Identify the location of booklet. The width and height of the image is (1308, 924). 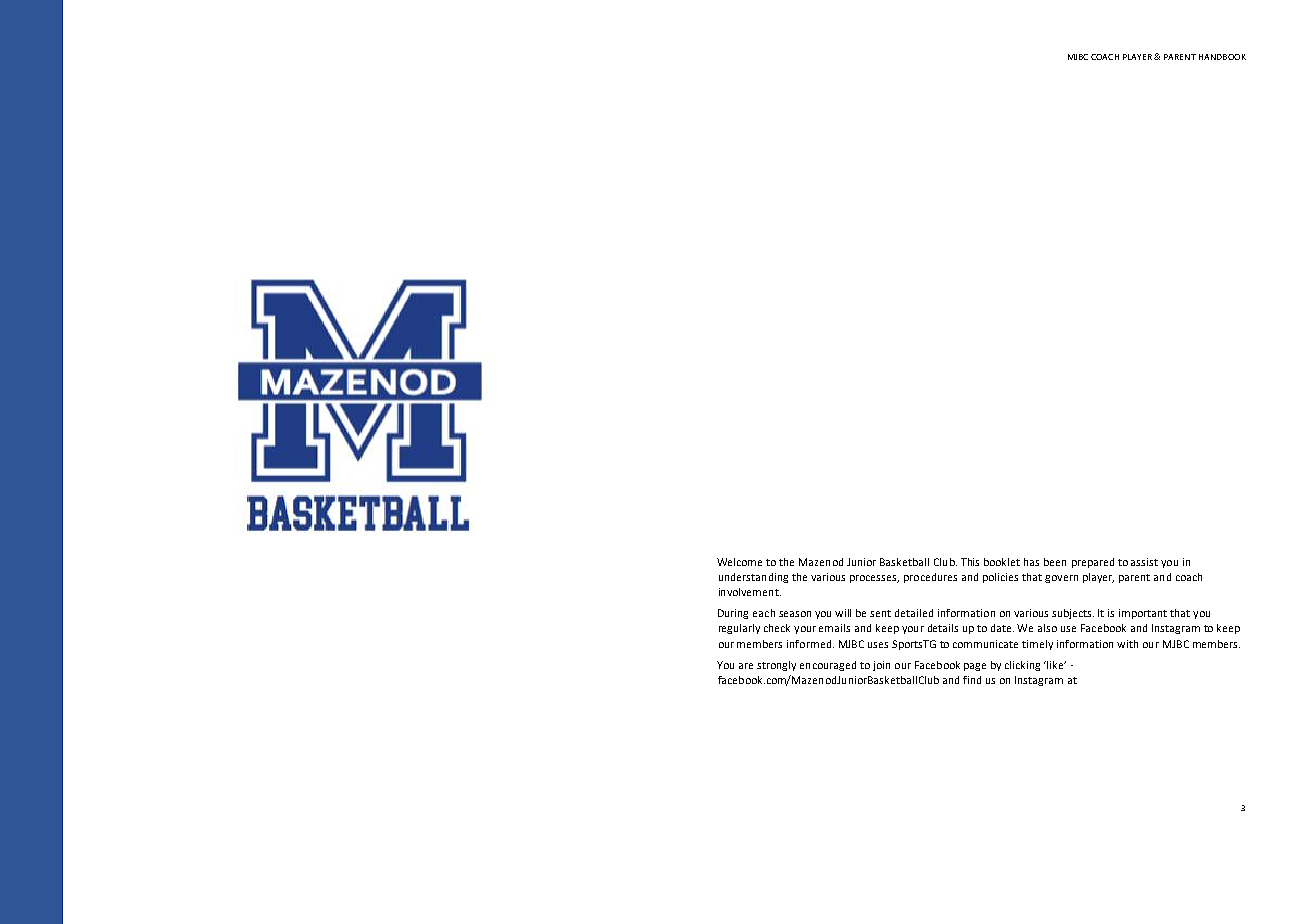
(1002, 562).
